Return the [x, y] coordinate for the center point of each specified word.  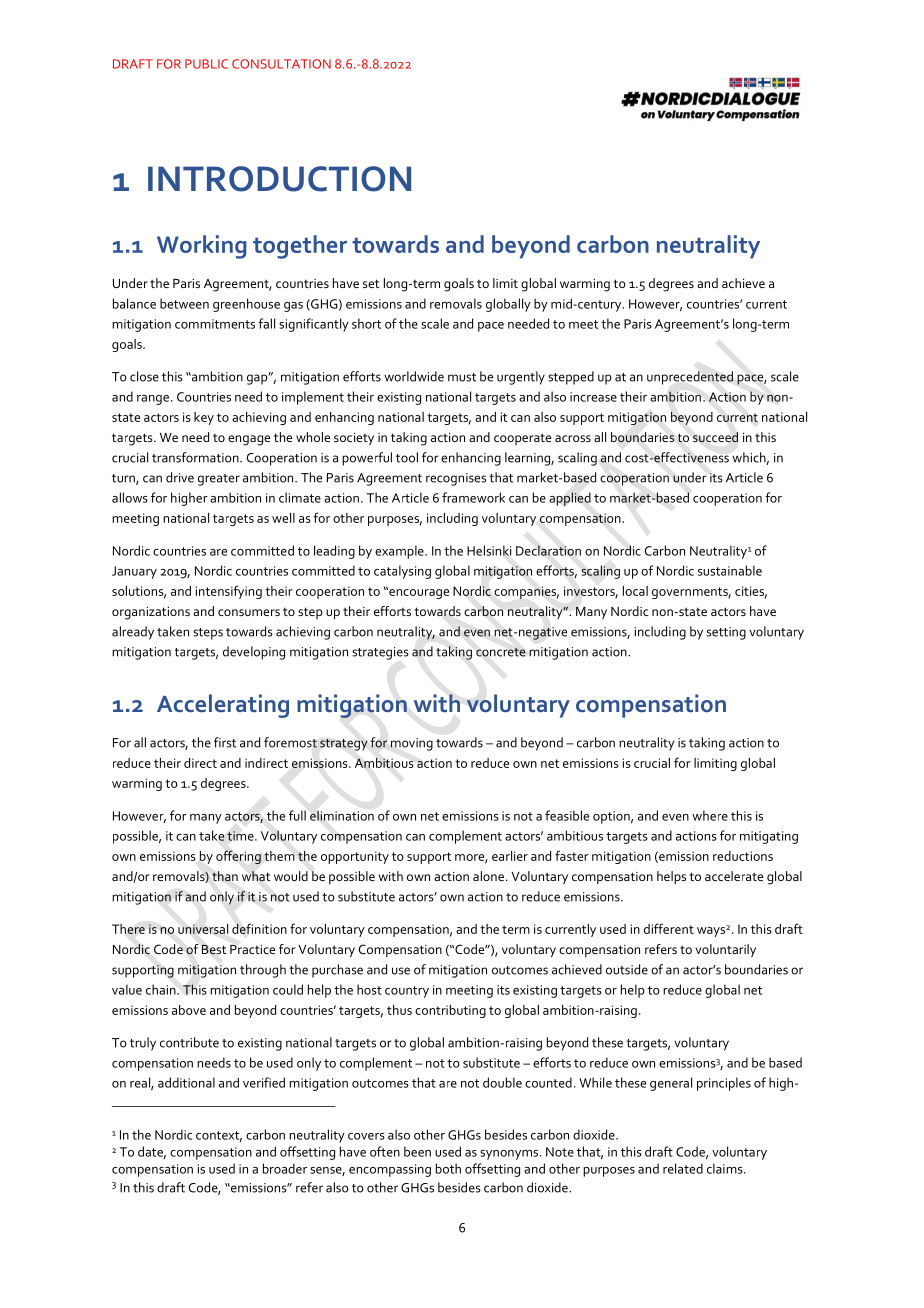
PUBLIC [206, 64]
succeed [715, 437]
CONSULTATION [281, 64]
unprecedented [690, 378]
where [710, 815]
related [683, 1168]
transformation [196, 457]
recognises [456, 479]
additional [186, 1082]
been [417, 1151]
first [225, 742]
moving [412, 744]
